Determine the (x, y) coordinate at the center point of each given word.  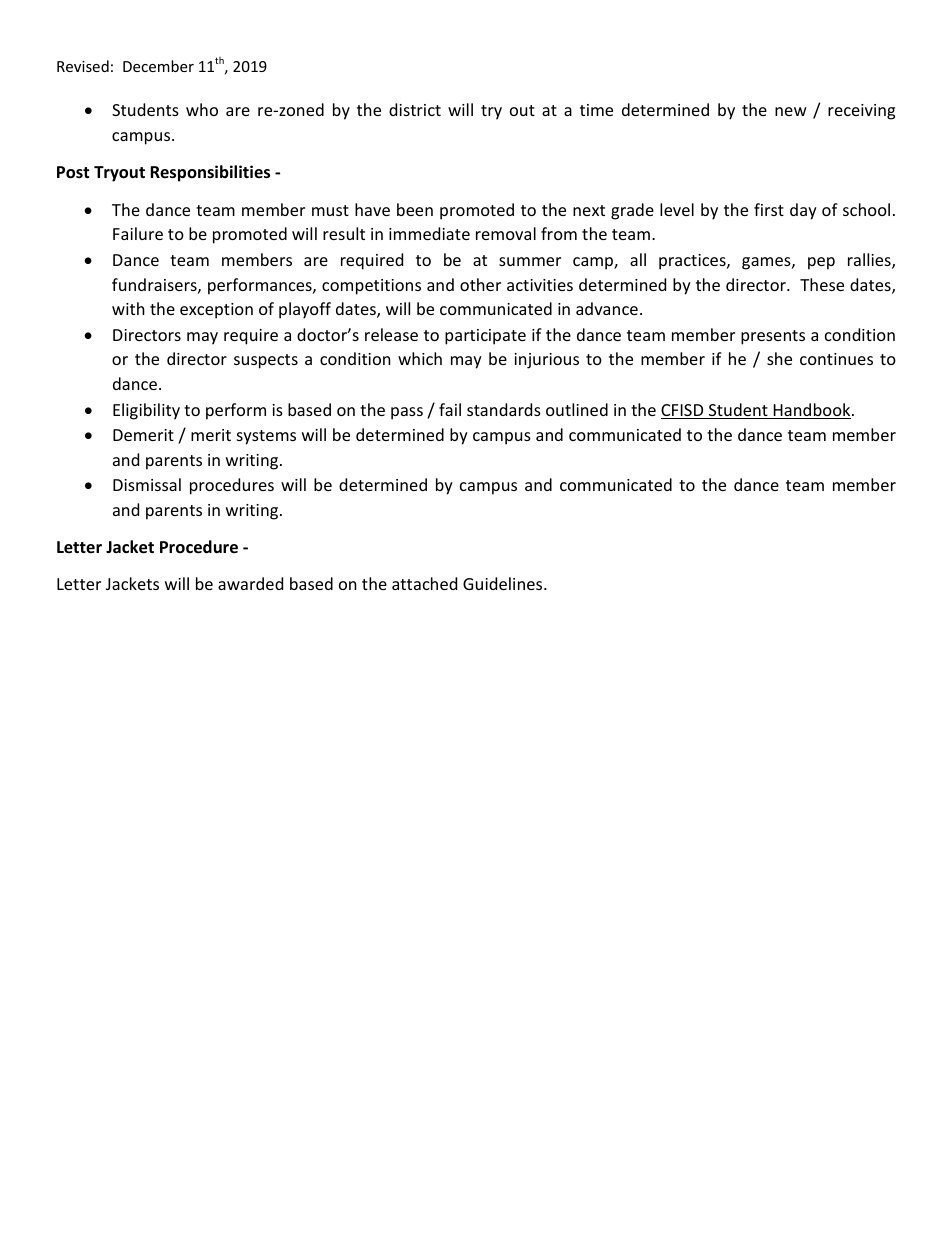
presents (773, 337)
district (415, 109)
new (791, 111)
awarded (250, 583)
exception (216, 311)
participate (485, 337)
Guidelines (504, 583)
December (158, 66)
